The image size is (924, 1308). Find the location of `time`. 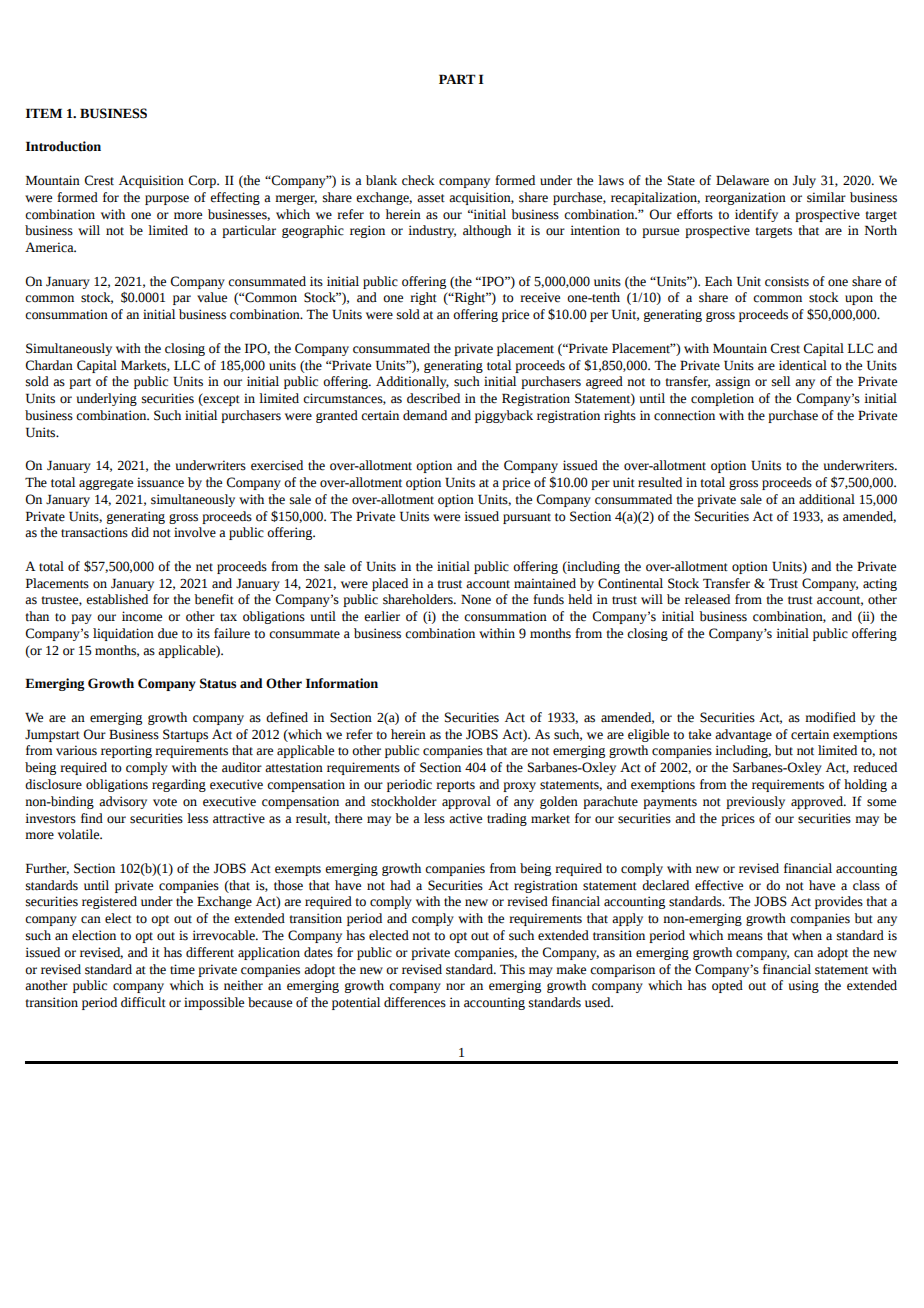

time is located at coordinates (182, 969).
